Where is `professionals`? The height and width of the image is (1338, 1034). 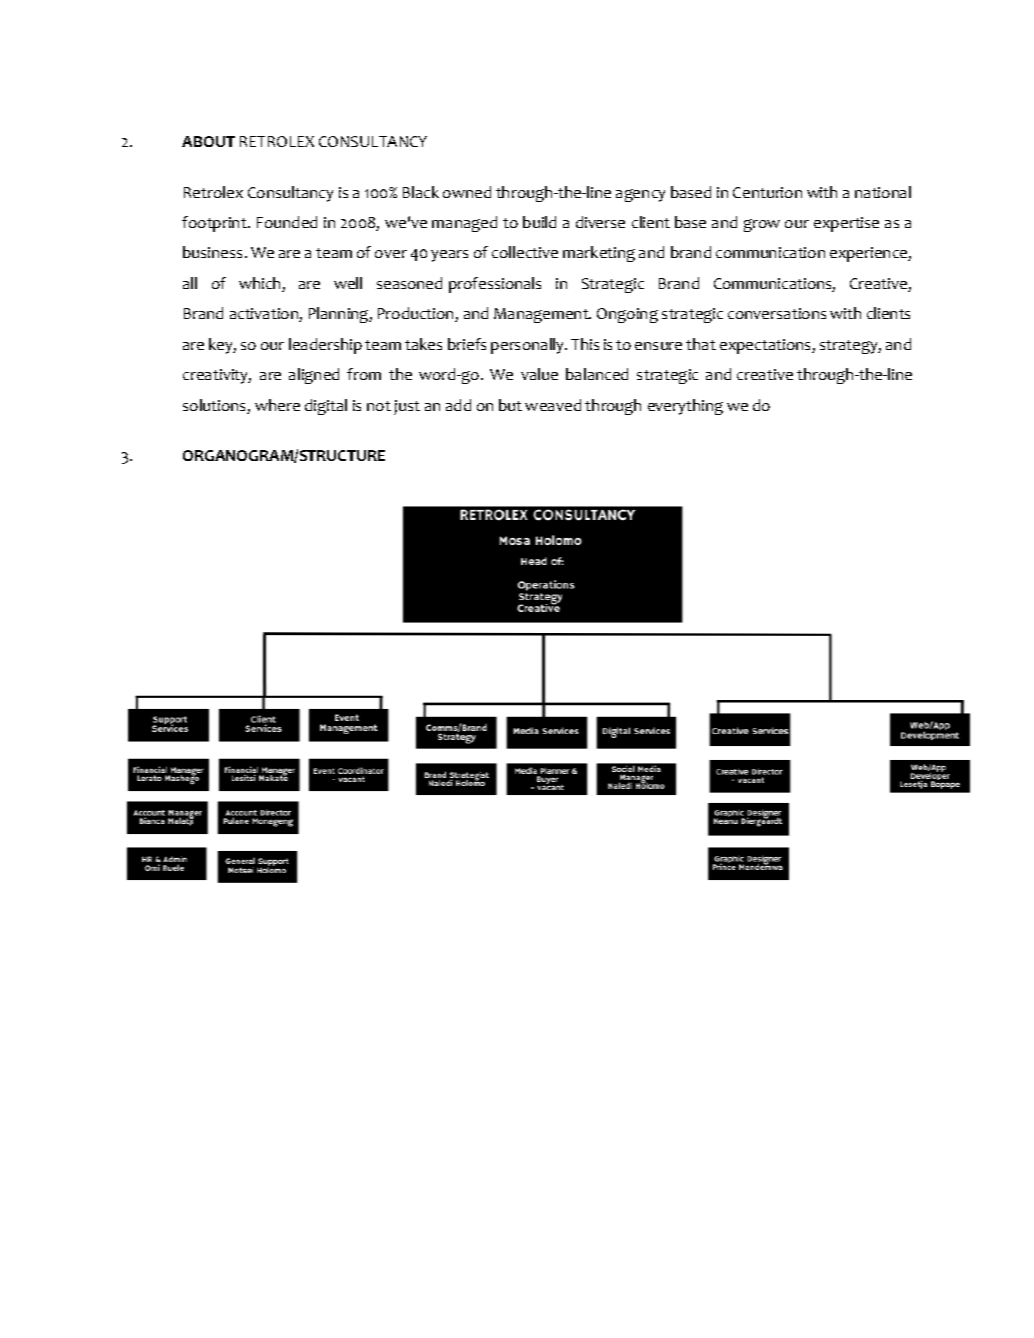
professionals is located at coordinates (495, 285).
